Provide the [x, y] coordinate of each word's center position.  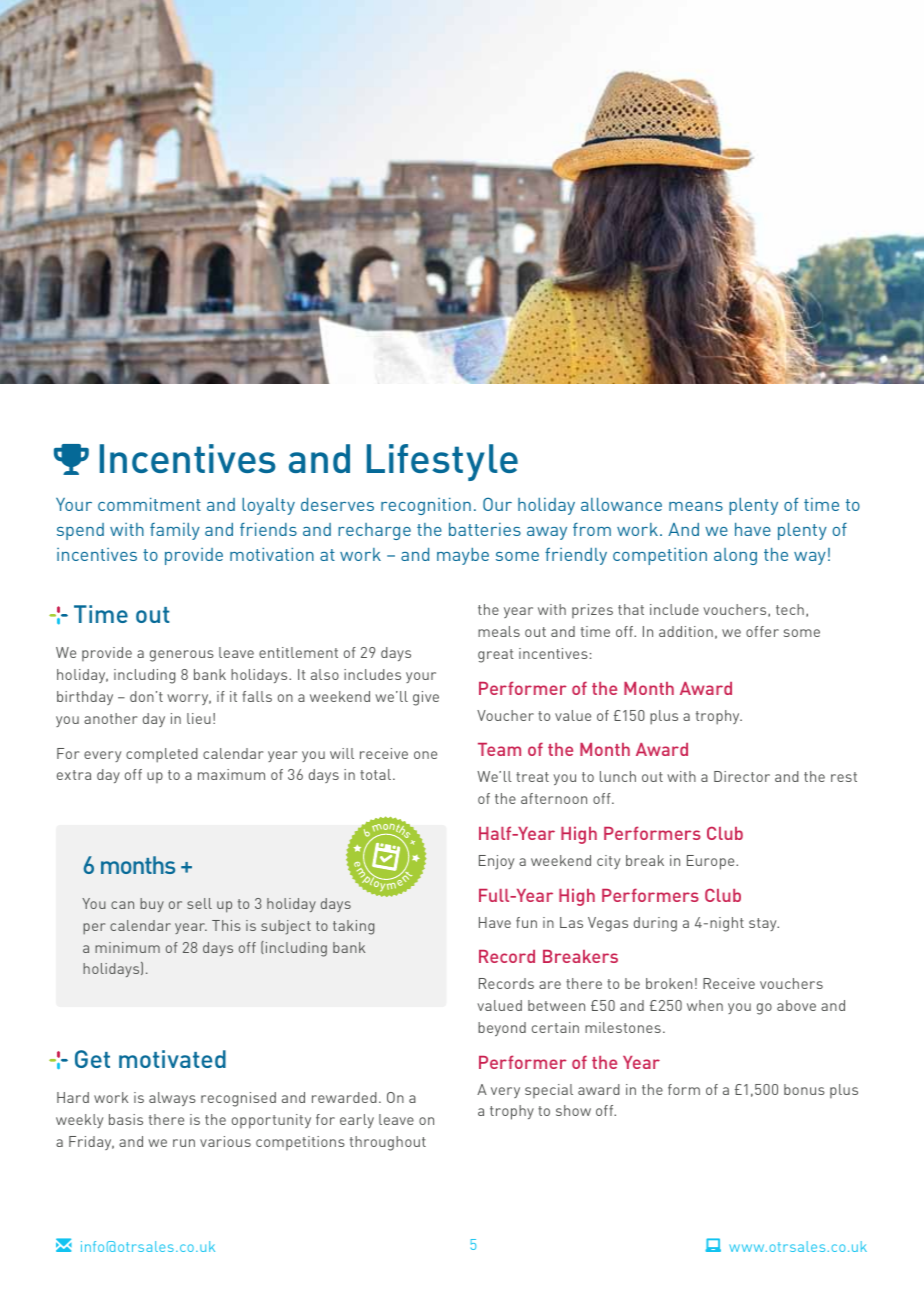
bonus [804, 1089]
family [175, 531]
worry [189, 699]
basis [126, 1119]
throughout [388, 1143]
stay [764, 924]
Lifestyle [442, 462]
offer [762, 631]
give [426, 698]
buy [152, 905]
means [696, 506]
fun [526, 922]
